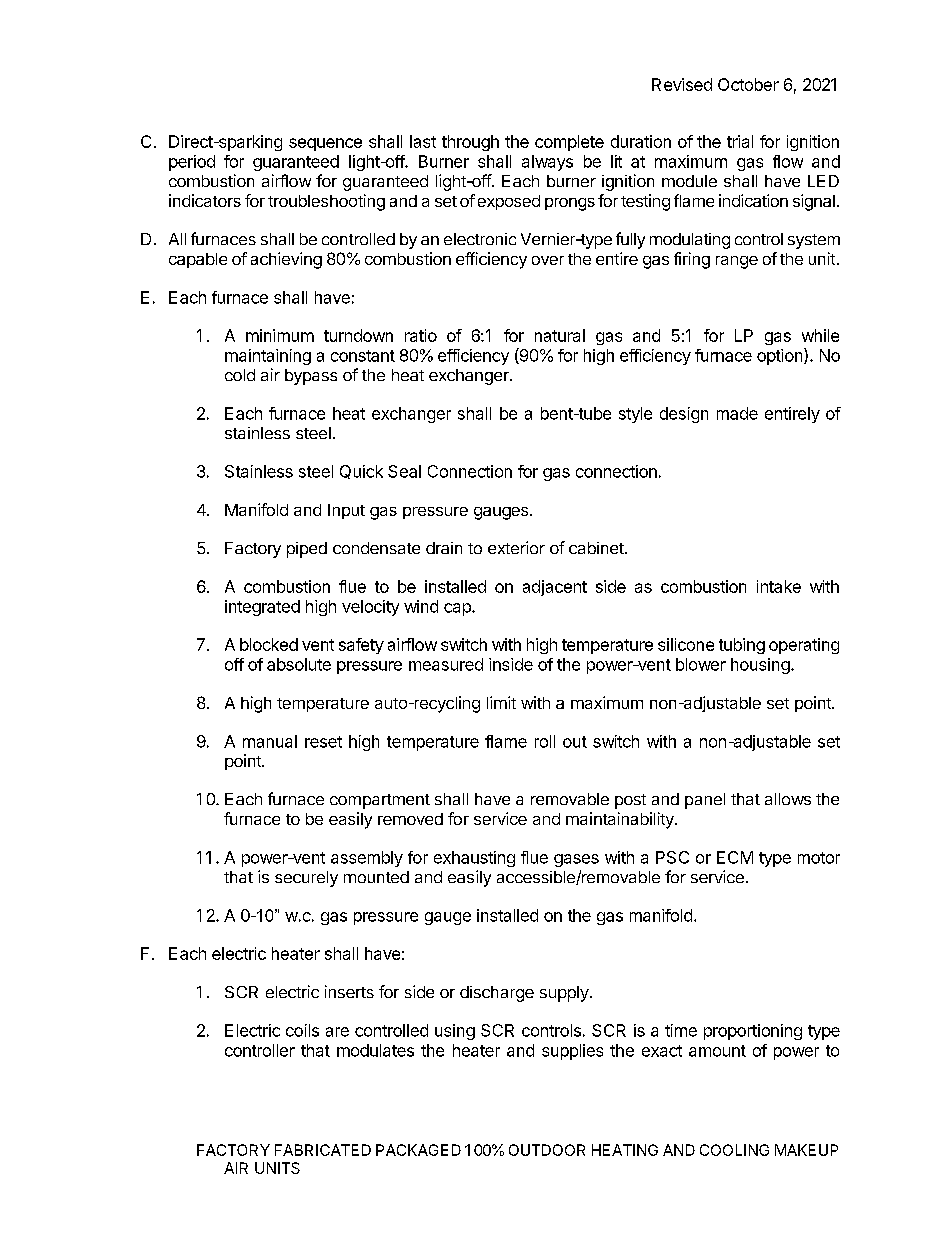 This screenshot has width=952, height=1233. I want to click on securely, so click(306, 879).
